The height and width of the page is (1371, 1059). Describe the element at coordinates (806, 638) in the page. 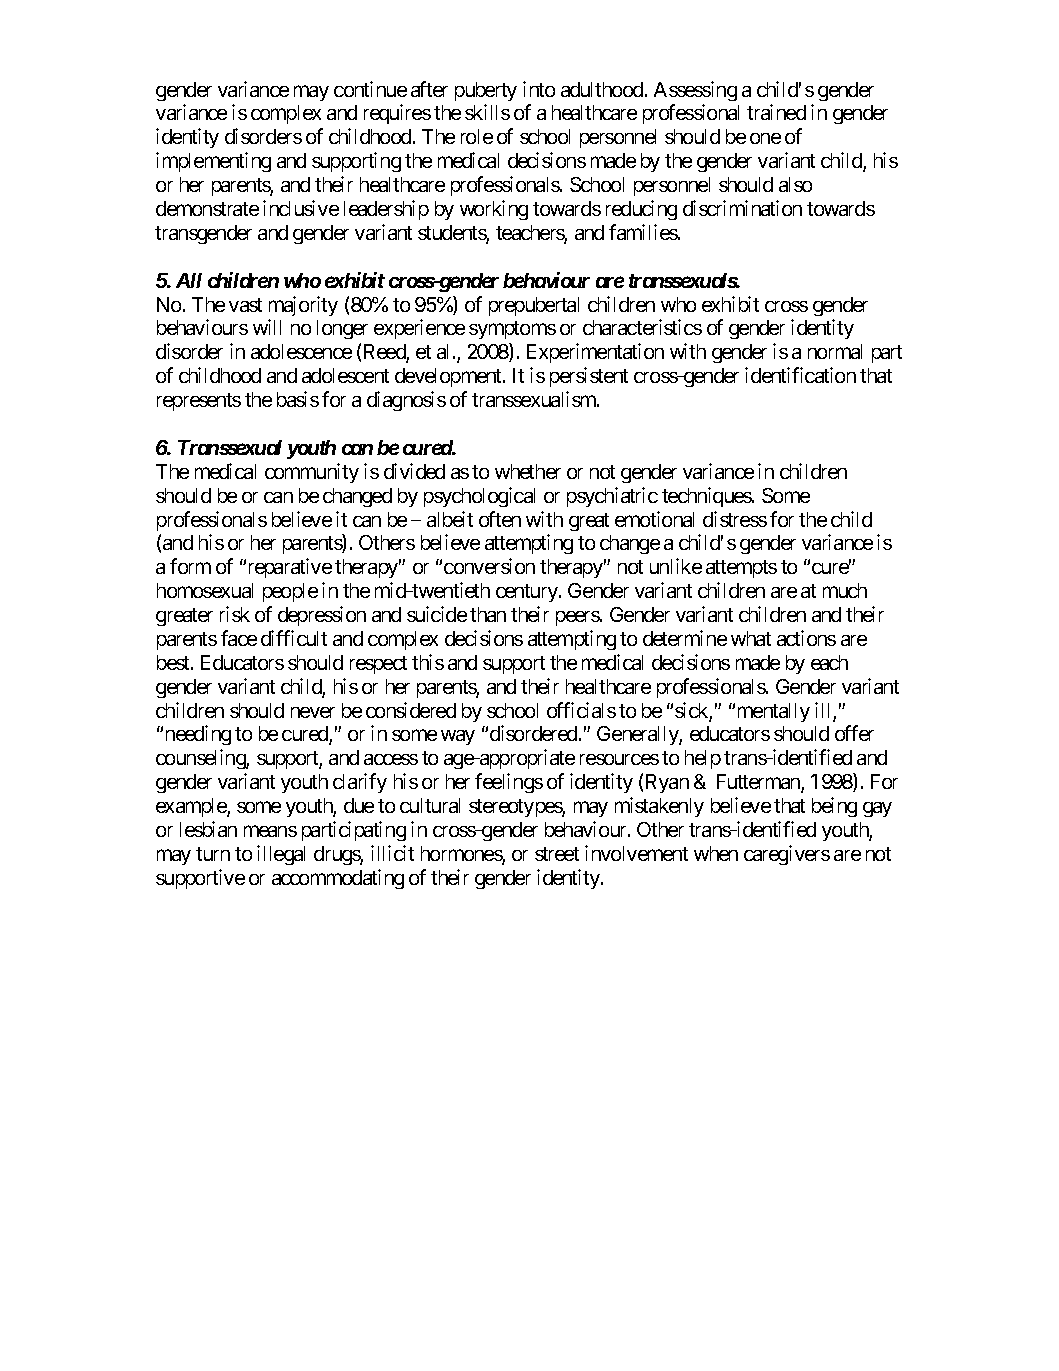

I see `actions` at that location.
